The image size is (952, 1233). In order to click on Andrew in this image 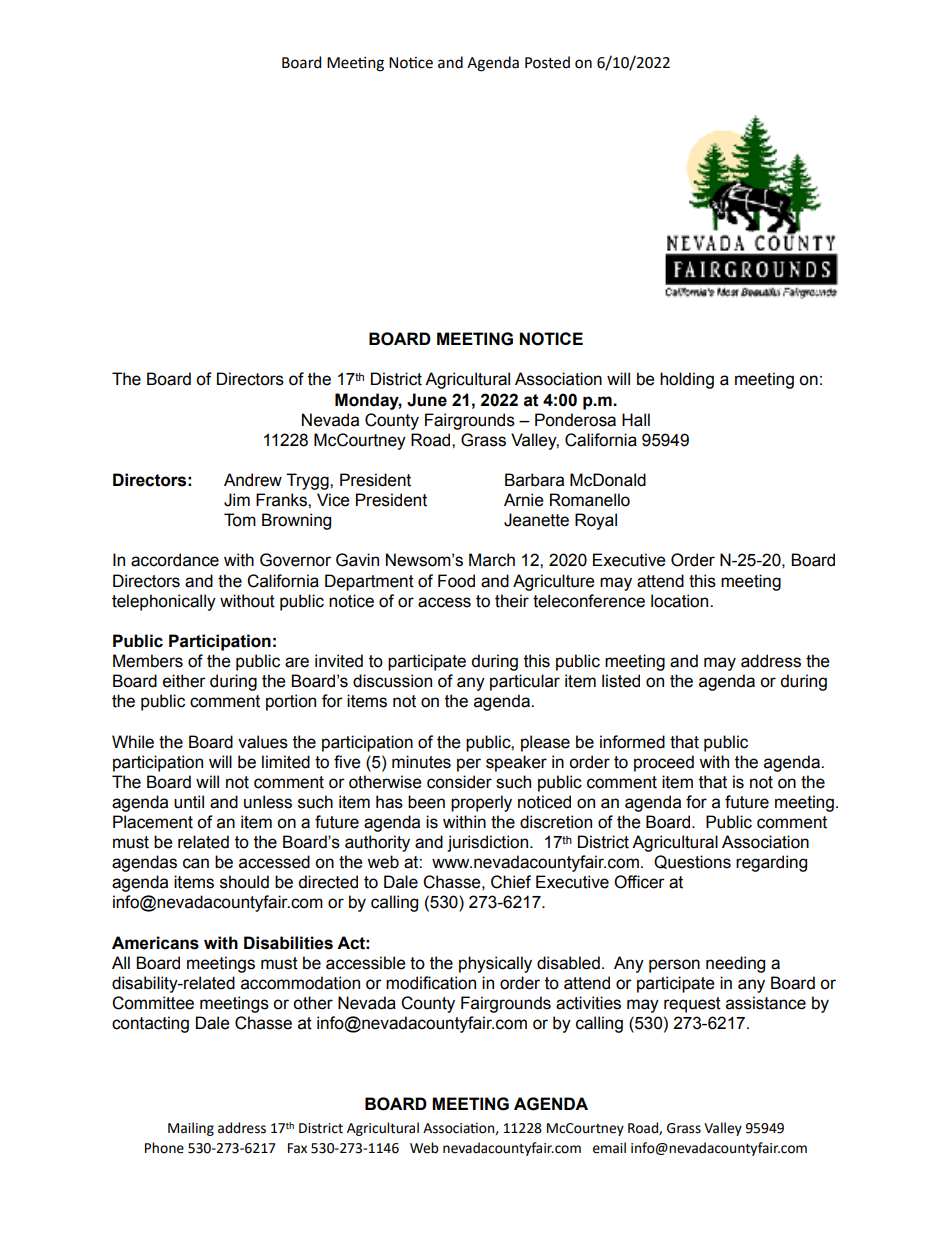, I will do `click(253, 480)`.
